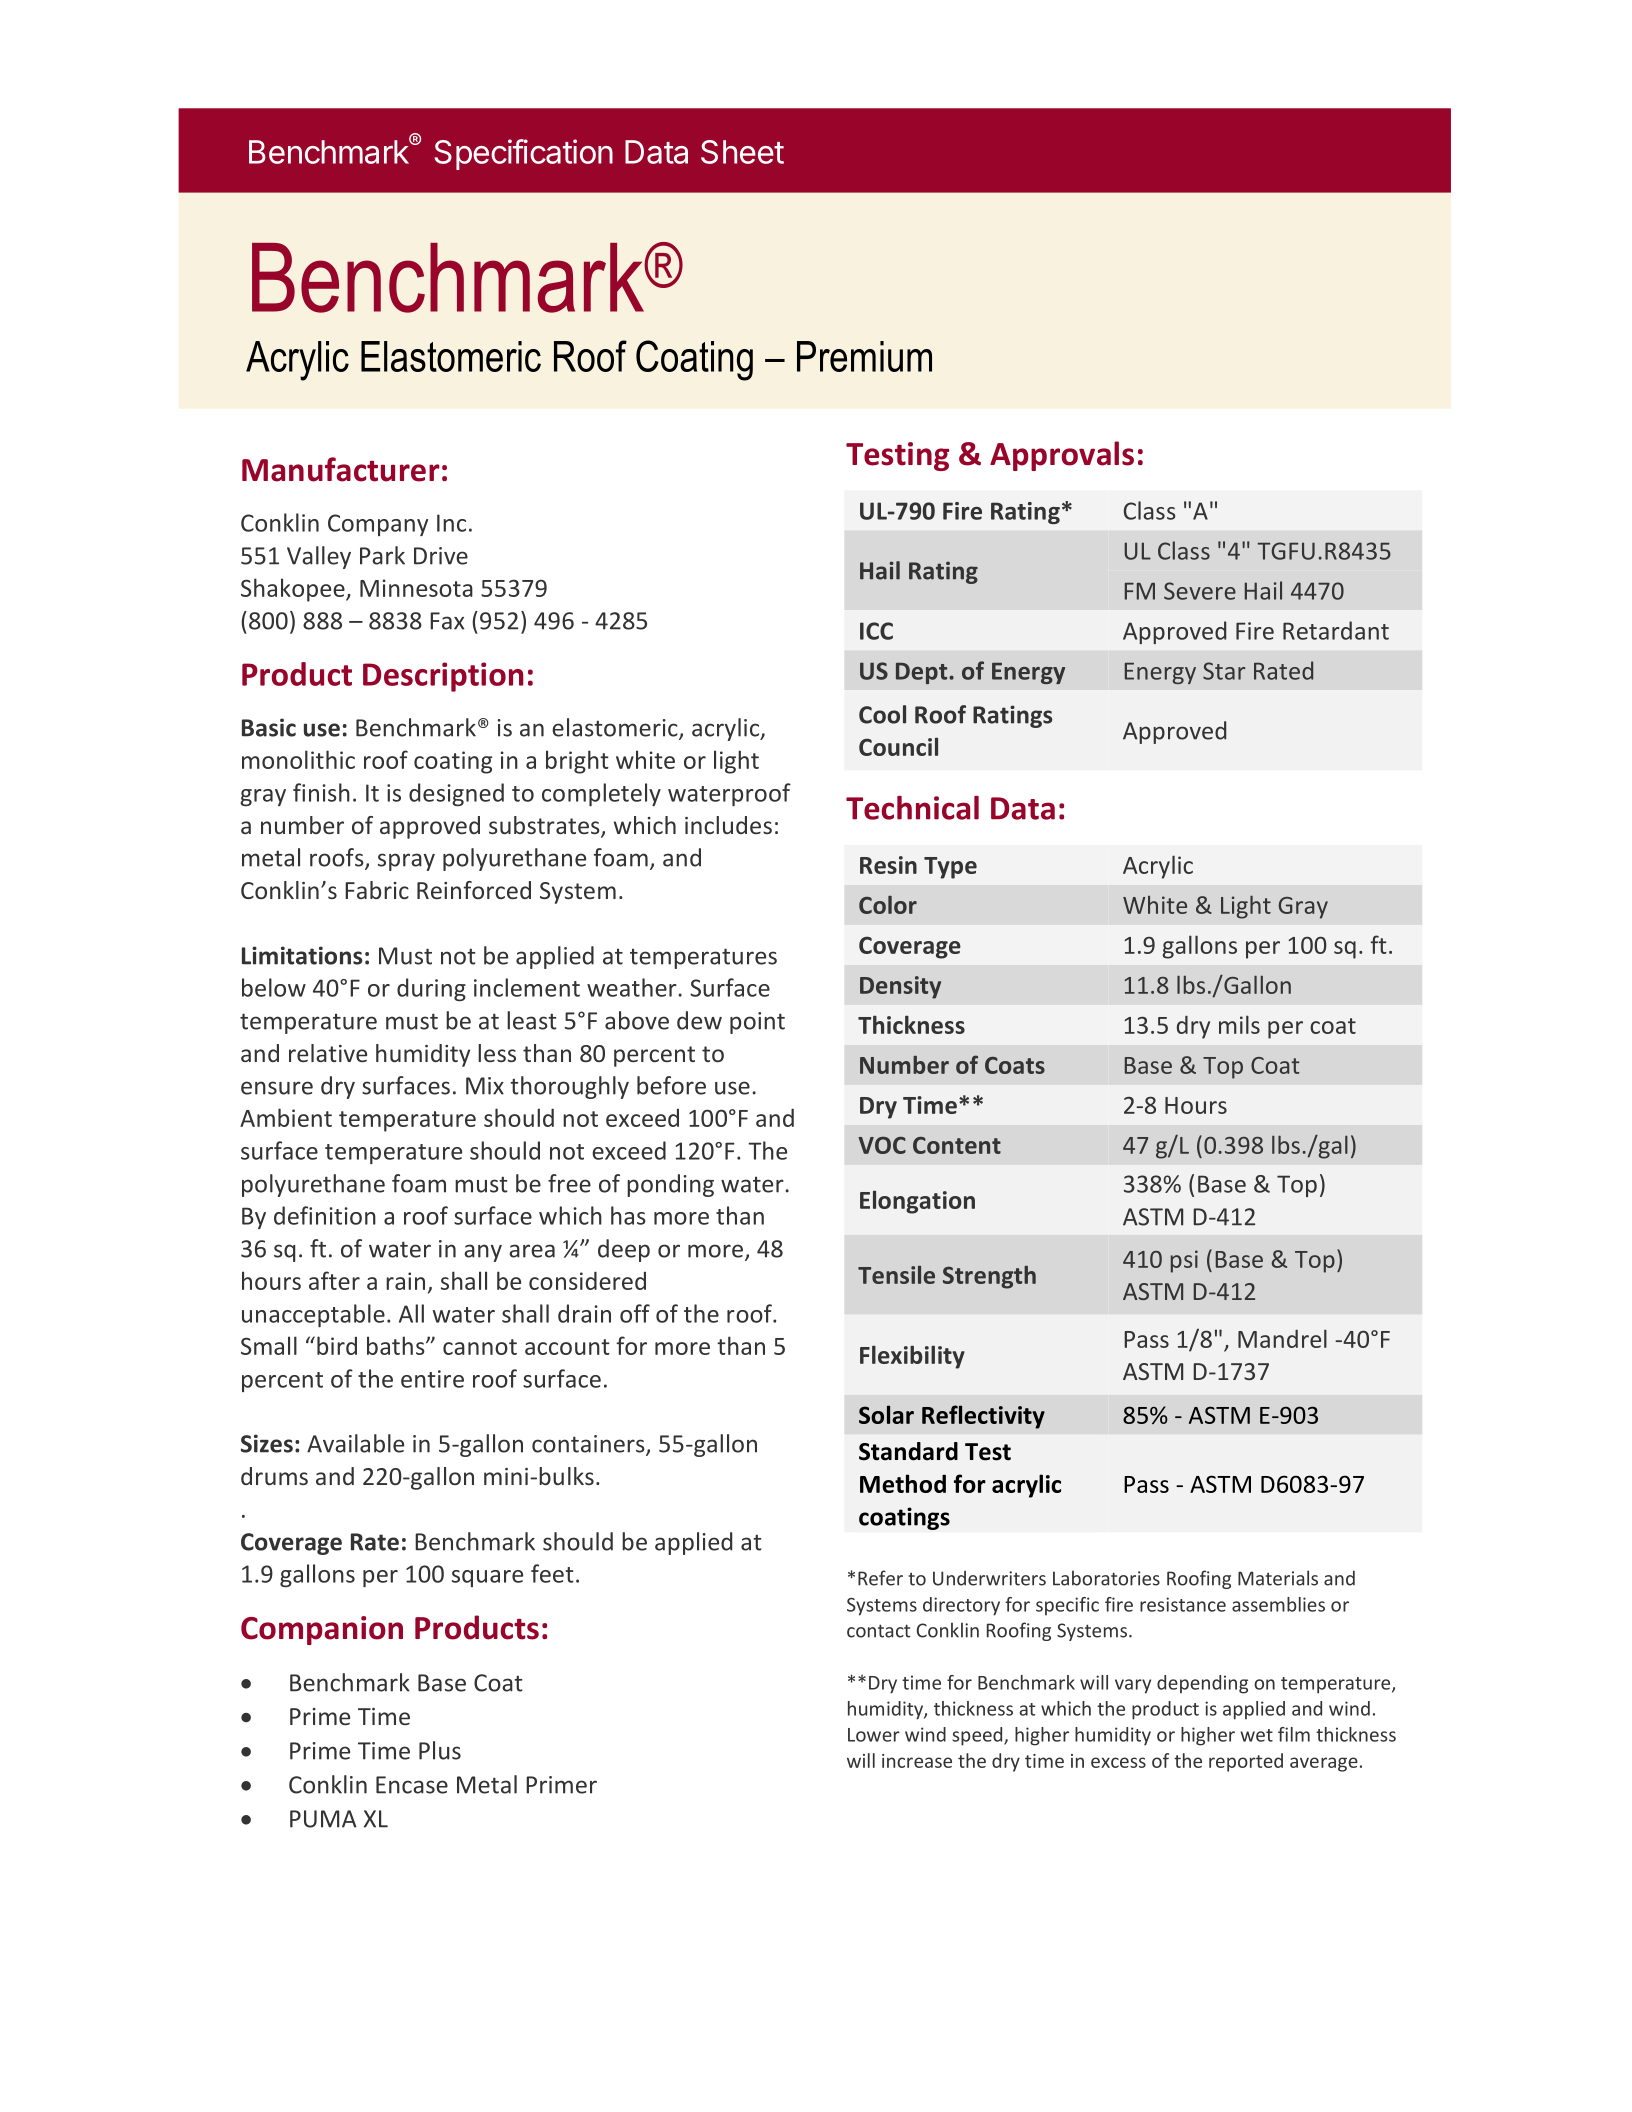 The width and height of the screenshot is (1632, 2112). I want to click on Flexibility, so click(912, 1357).
